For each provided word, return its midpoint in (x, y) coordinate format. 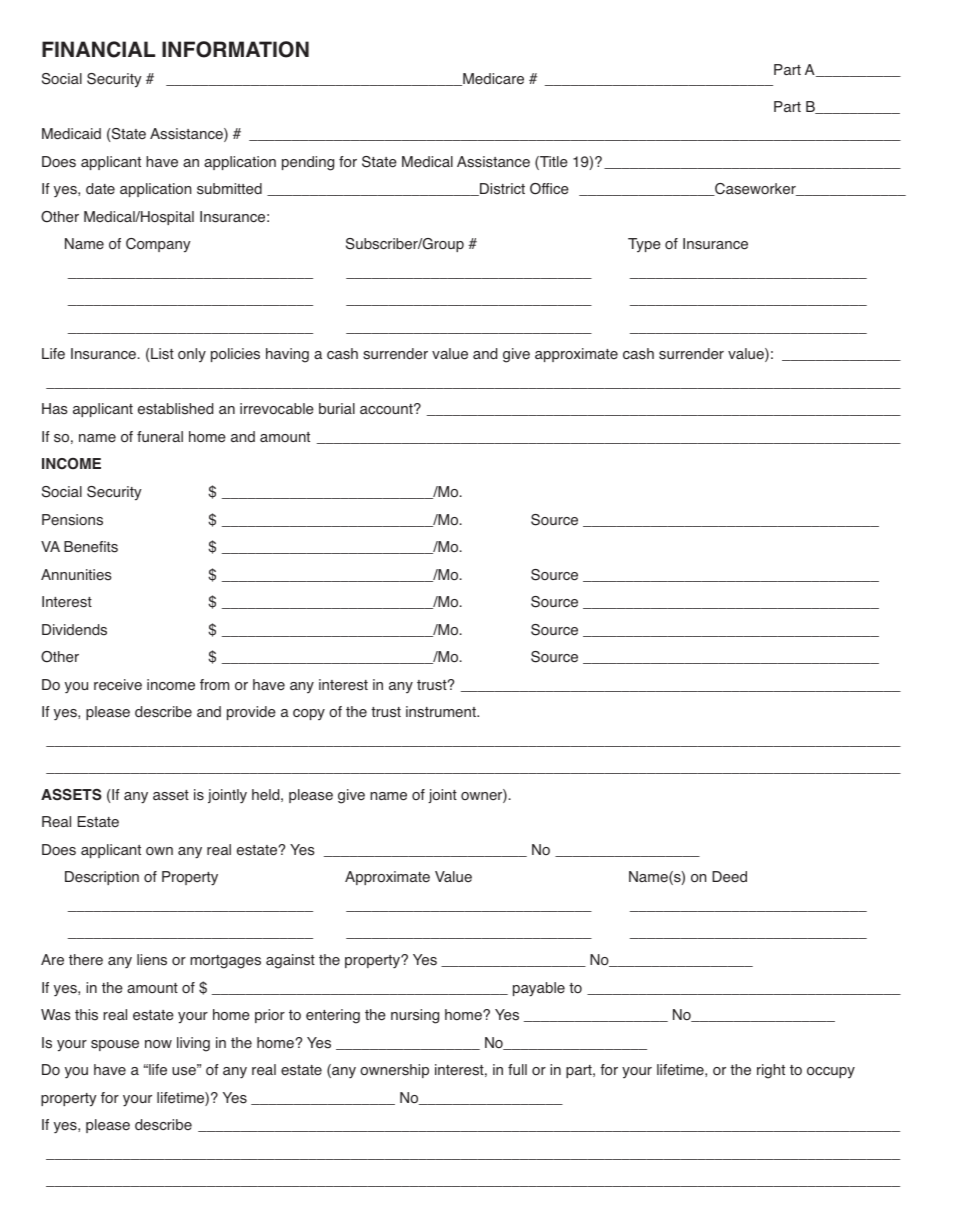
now (158, 1044)
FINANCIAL (98, 49)
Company (158, 245)
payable (539, 989)
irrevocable (277, 409)
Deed (729, 877)
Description (102, 878)
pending (308, 163)
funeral (160, 437)
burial (337, 408)
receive (118, 685)
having (287, 355)
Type (644, 245)
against (290, 961)
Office (549, 189)
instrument (442, 712)
